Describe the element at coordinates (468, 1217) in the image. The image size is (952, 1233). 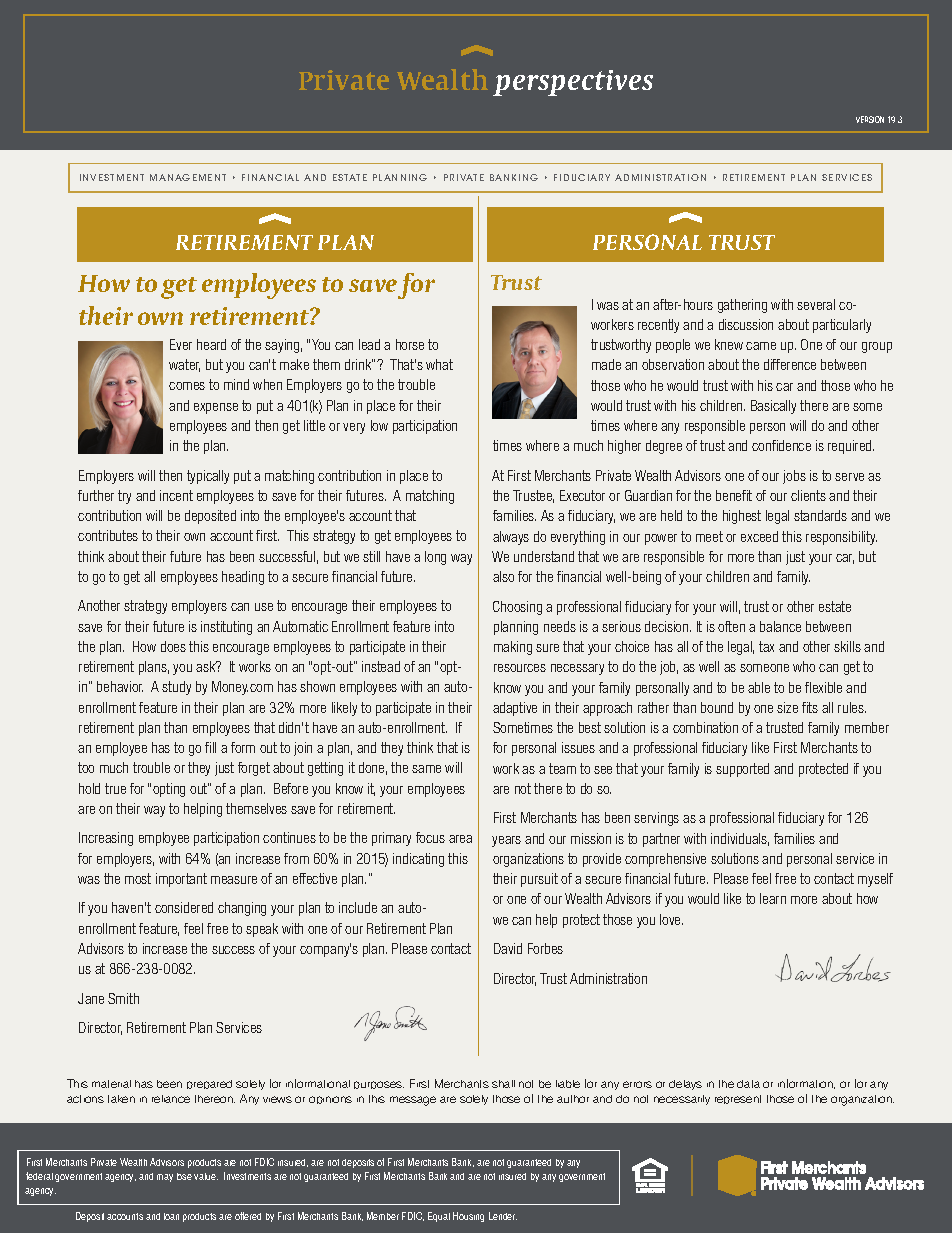
I see `Housing` at that location.
